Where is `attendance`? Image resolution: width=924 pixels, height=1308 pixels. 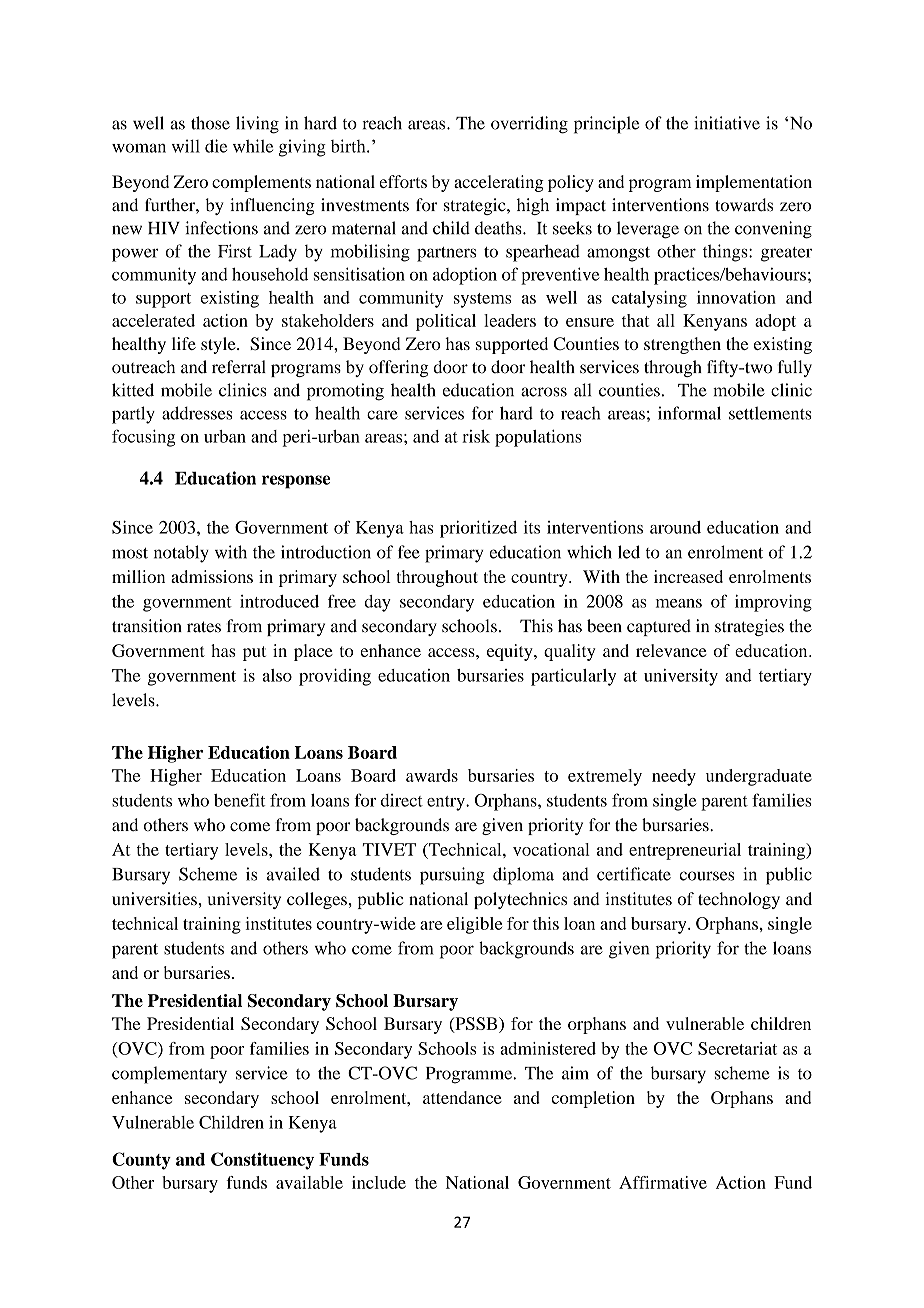 attendance is located at coordinates (462, 1097).
